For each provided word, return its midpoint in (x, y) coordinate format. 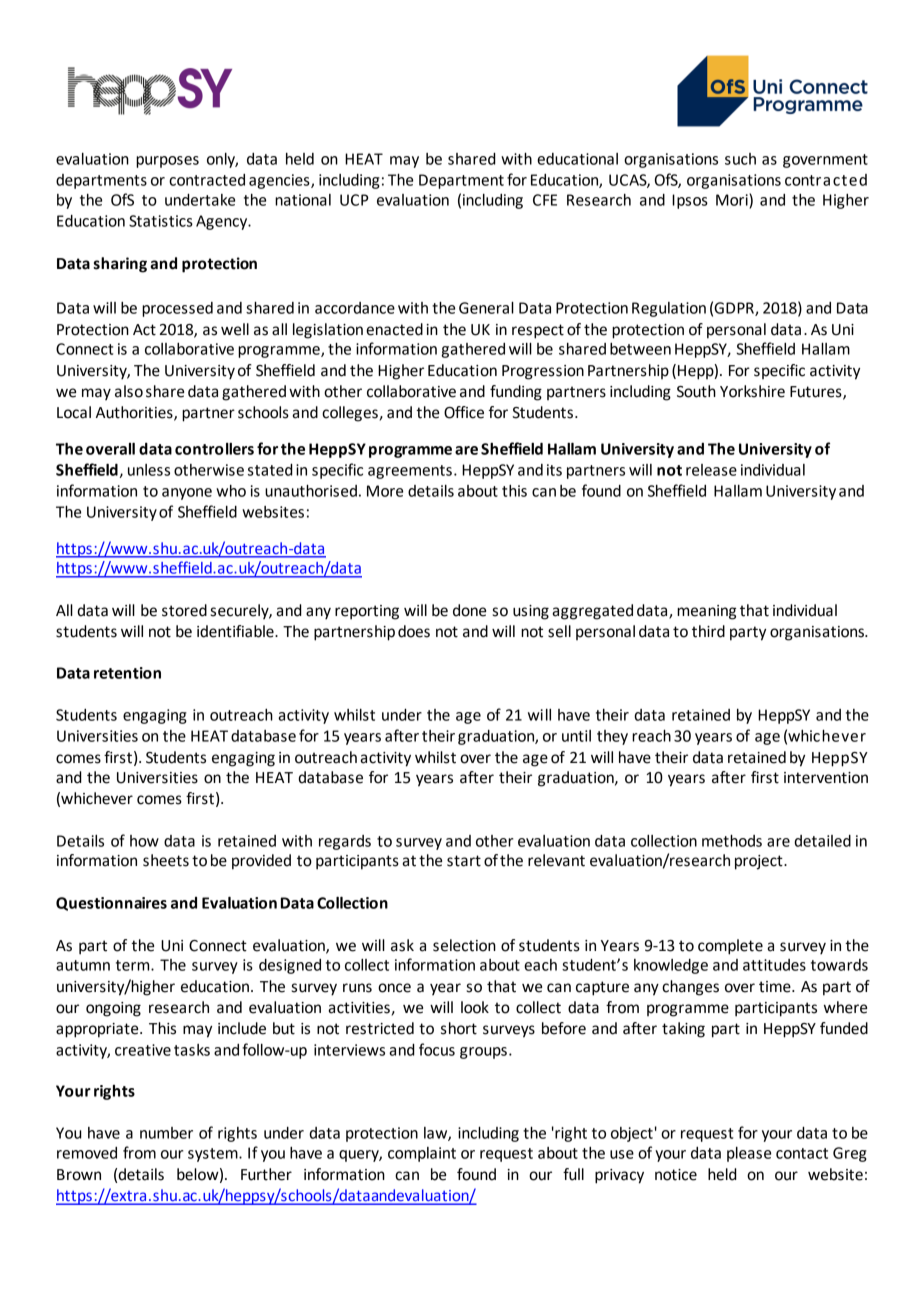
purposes (167, 162)
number (166, 1133)
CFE (545, 200)
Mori (733, 201)
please (749, 1154)
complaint (422, 1154)
